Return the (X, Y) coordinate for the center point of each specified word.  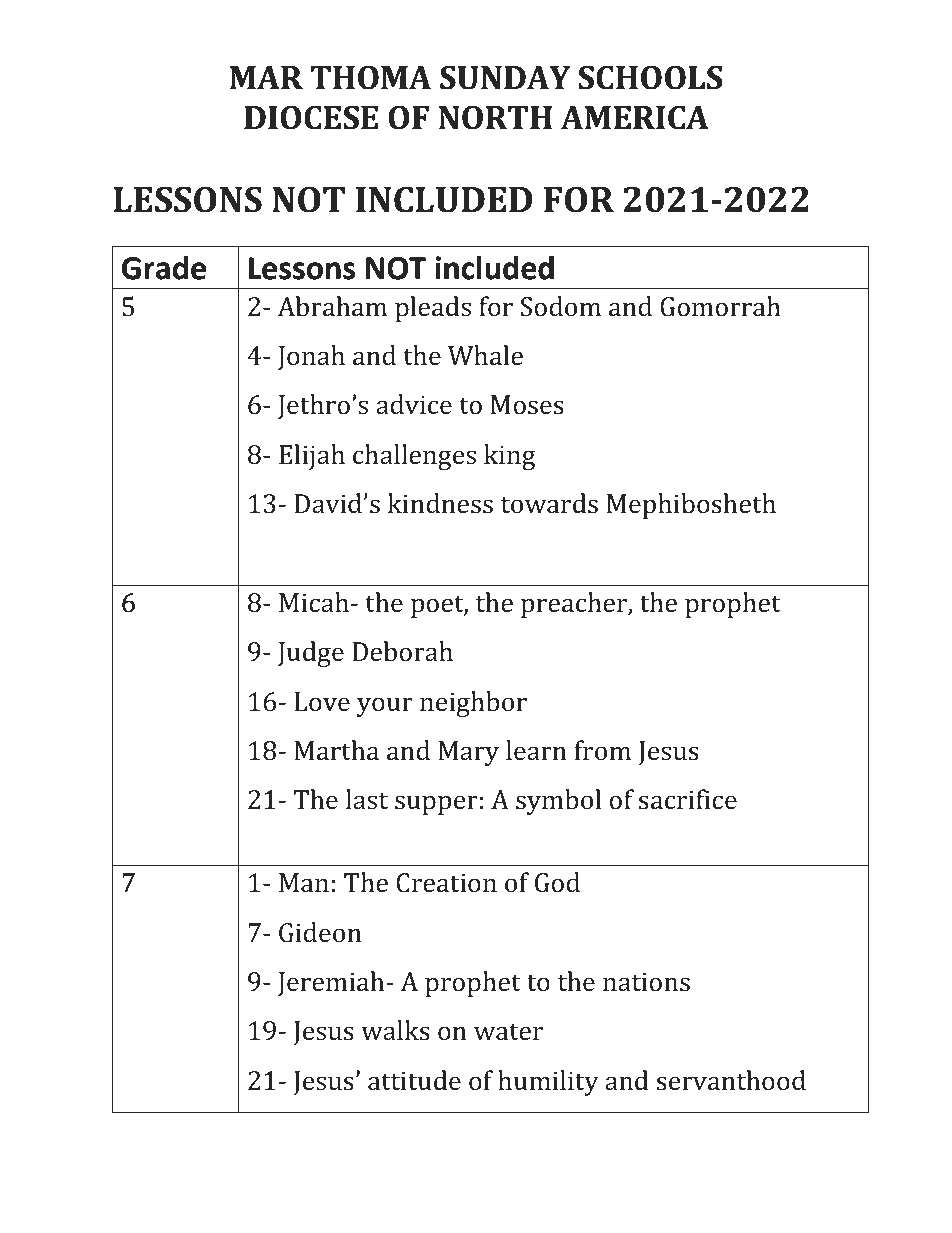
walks (395, 1030)
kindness (440, 503)
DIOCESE (311, 118)
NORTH (495, 118)
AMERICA (634, 118)
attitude (414, 1080)
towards (549, 503)
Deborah (402, 651)
